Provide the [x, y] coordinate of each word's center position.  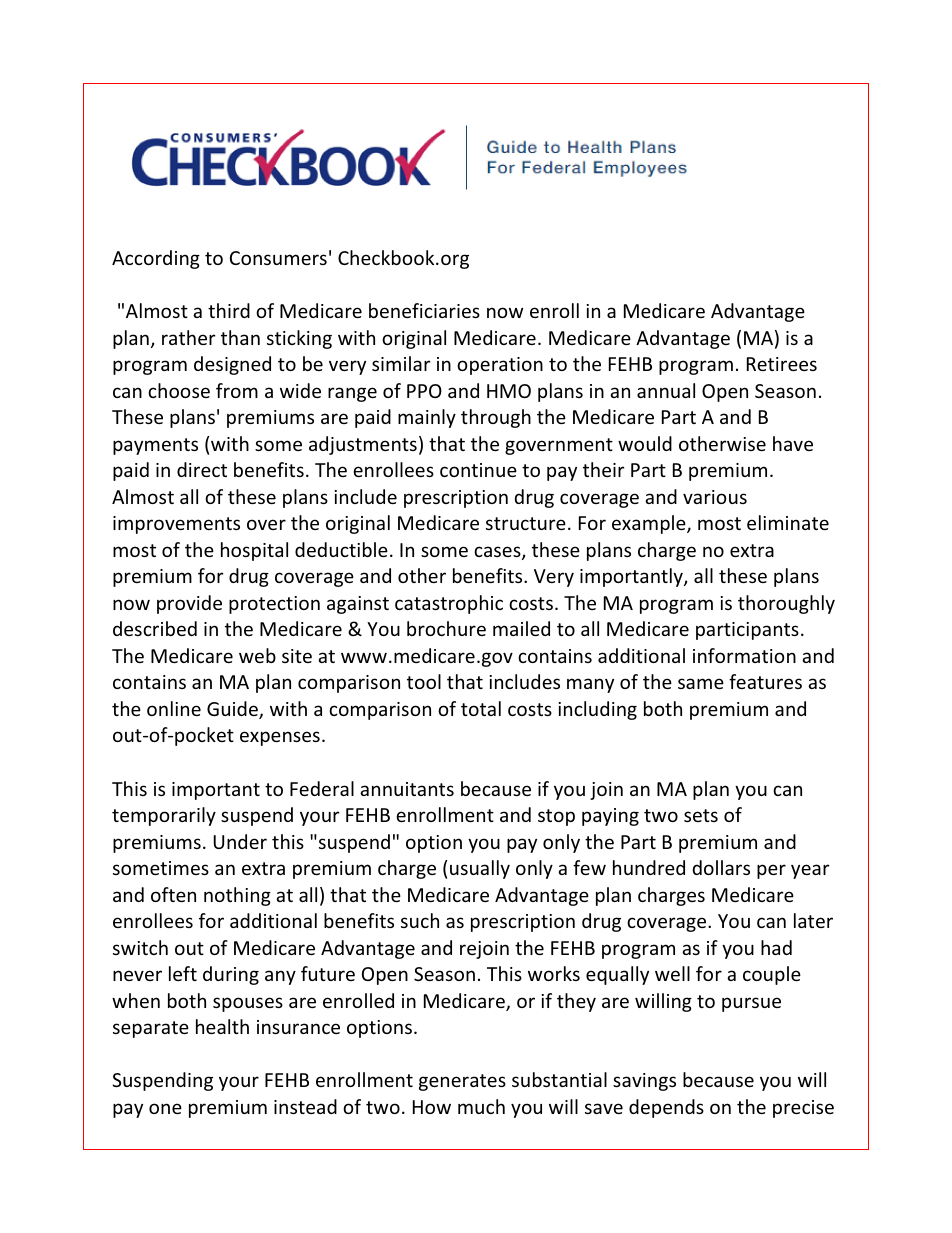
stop [556, 817]
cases [498, 553]
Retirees [782, 364]
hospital [254, 551]
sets [701, 815]
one [165, 1108]
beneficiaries [424, 310]
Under [240, 841]
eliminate [788, 522]
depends [666, 1108]
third [229, 310]
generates [462, 1082]
